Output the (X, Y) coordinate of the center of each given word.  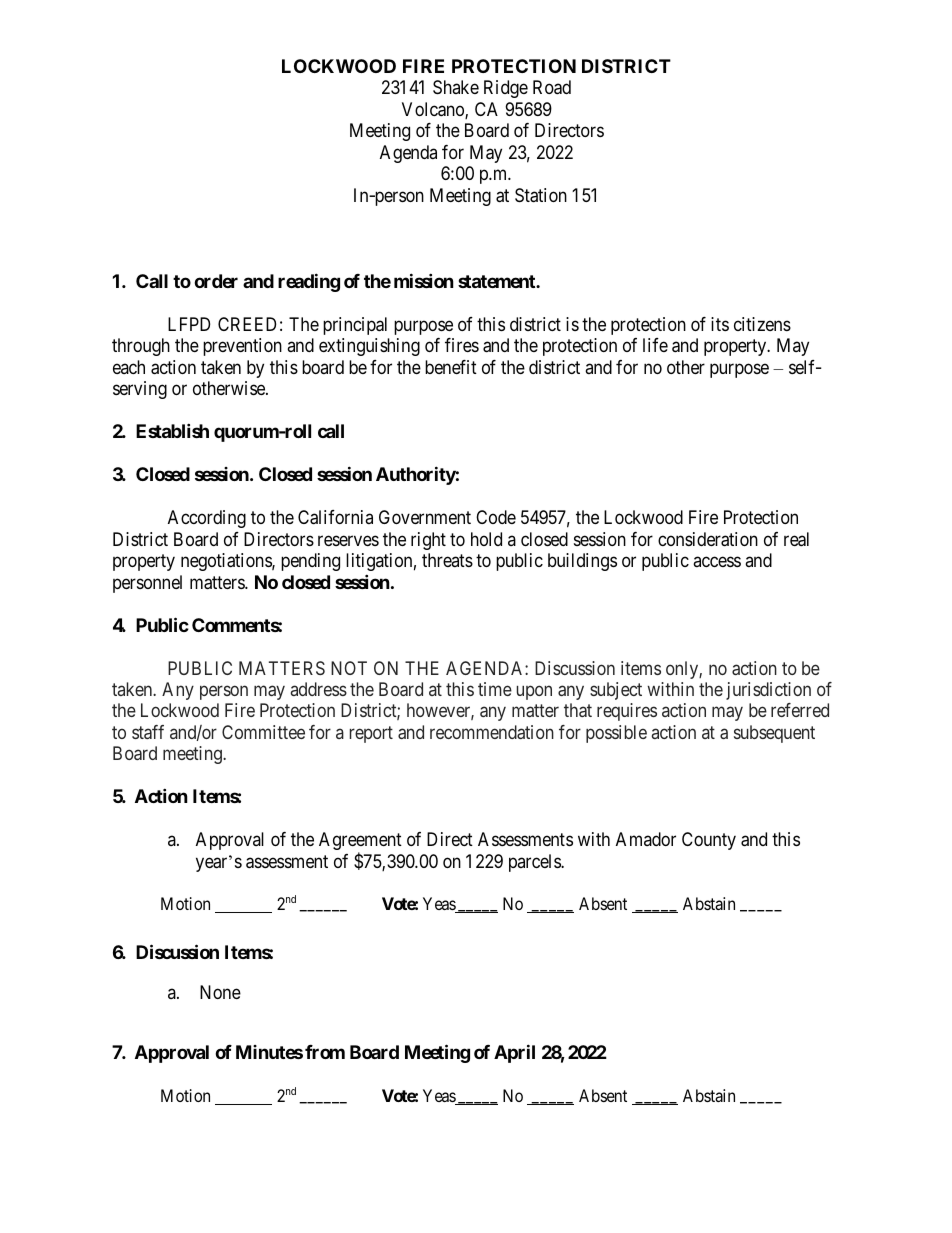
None (220, 992)
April (514, 1053)
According (207, 519)
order (216, 281)
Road (552, 87)
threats (447, 560)
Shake (456, 87)
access (717, 561)
